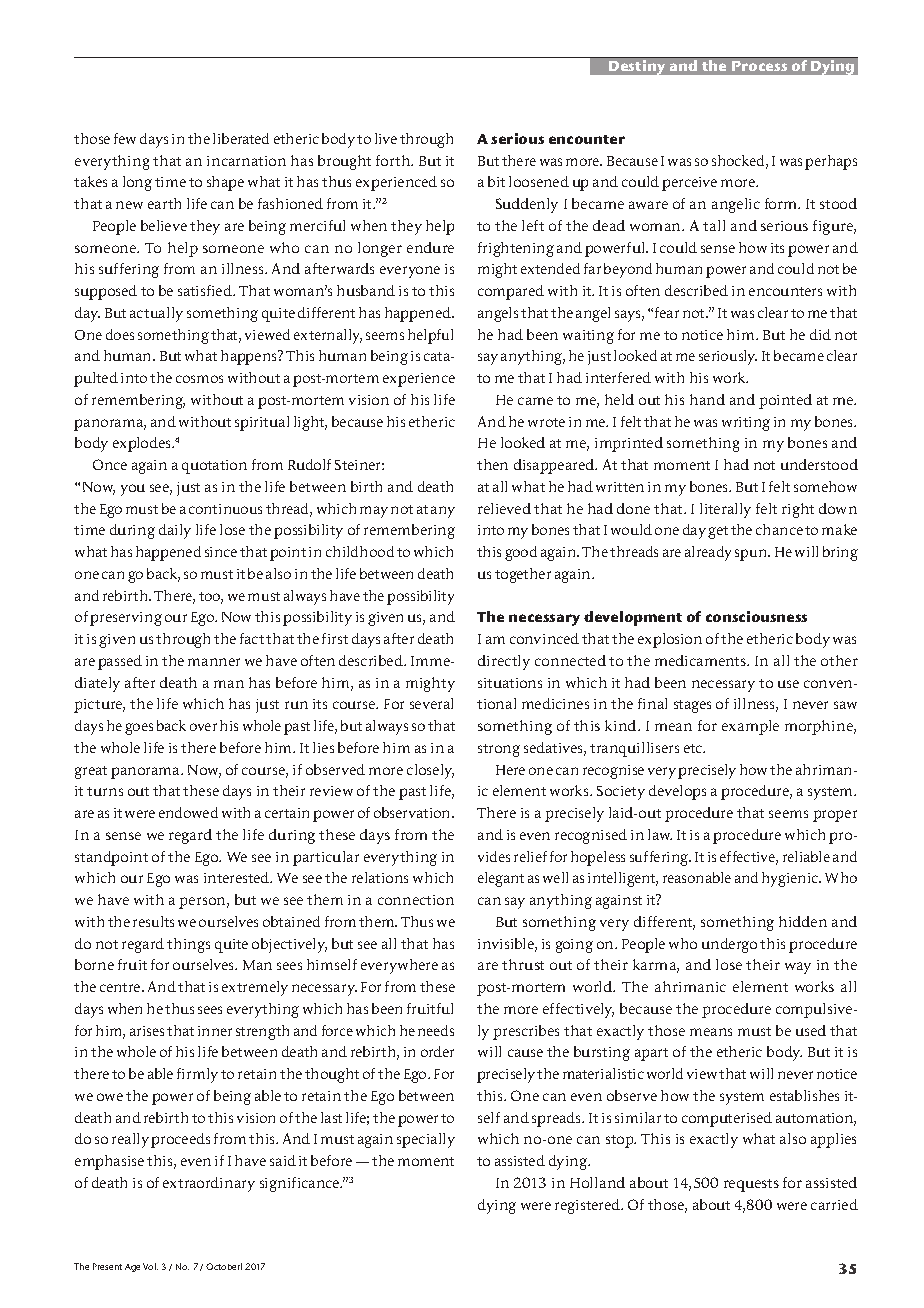 Image resolution: width=924 pixels, height=1308 pixels. Describe the element at coordinates (501, 879) in the screenshot. I see `elegant` at that location.
